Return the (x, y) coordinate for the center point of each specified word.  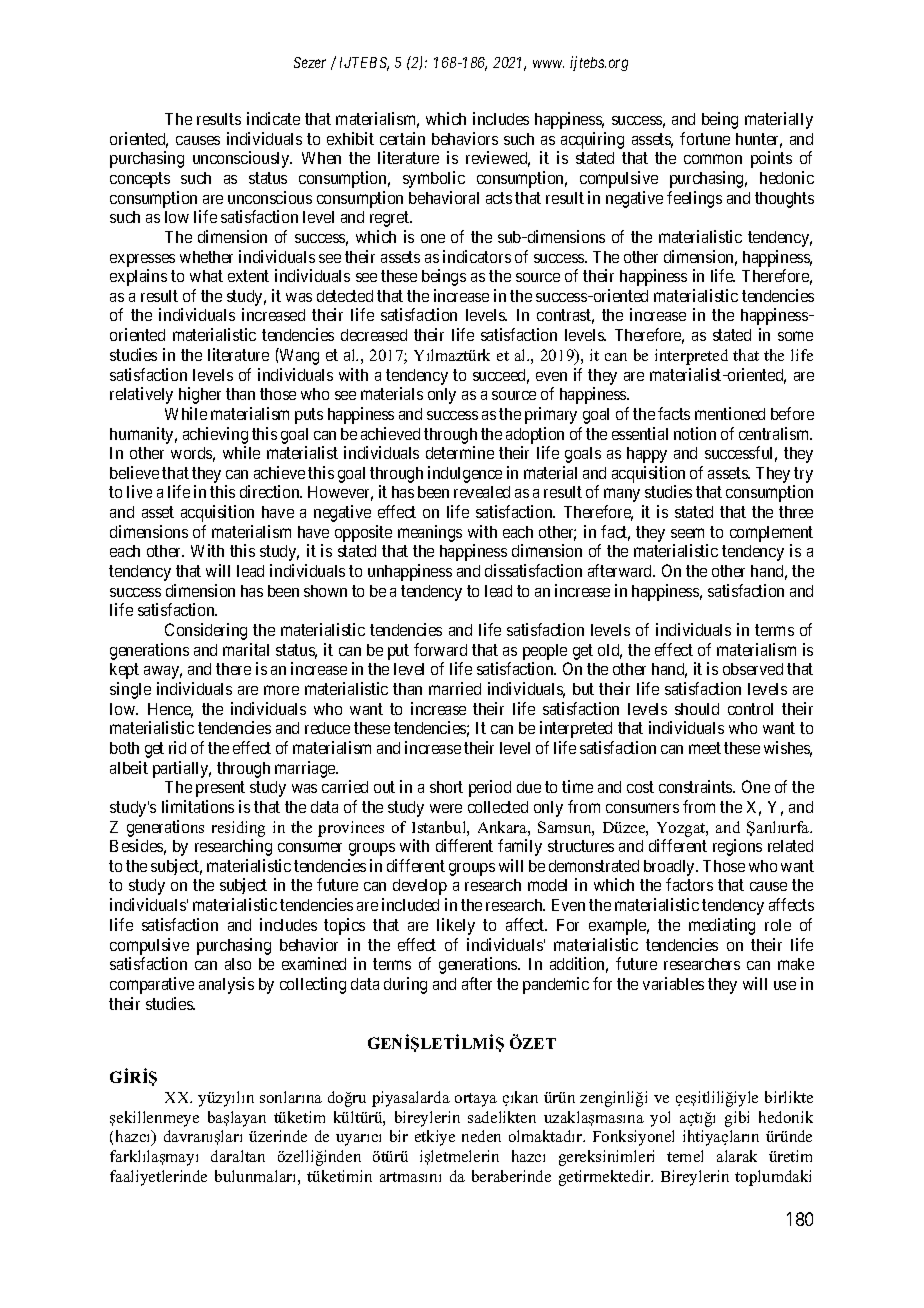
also (238, 964)
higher (200, 395)
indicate (273, 118)
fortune (705, 138)
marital (246, 649)
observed (753, 669)
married (455, 688)
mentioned (730, 413)
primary (551, 415)
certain (402, 138)
